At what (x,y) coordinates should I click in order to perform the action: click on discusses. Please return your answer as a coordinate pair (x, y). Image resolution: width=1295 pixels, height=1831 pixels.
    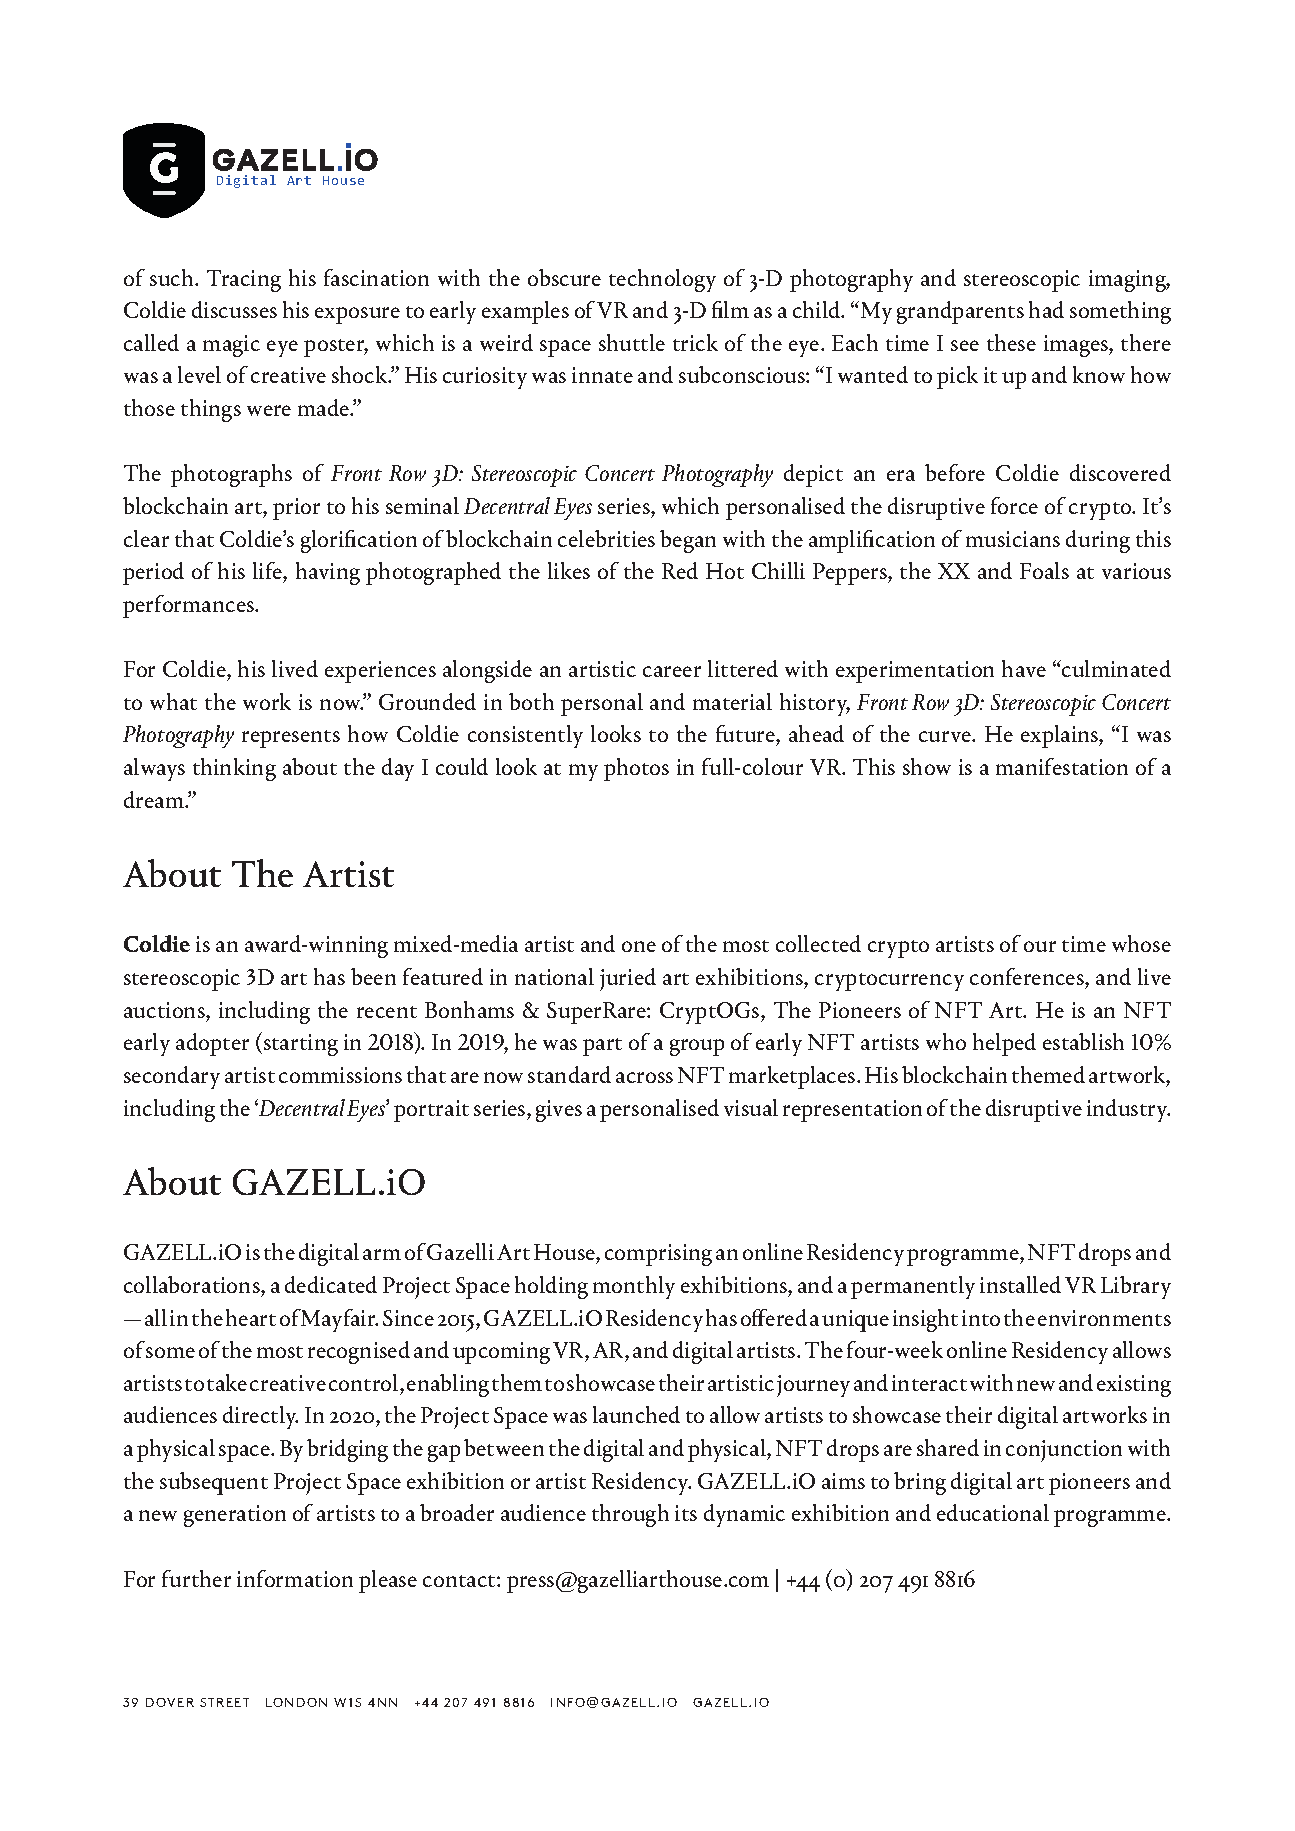
    Looking at the image, I should click on (234, 309).
